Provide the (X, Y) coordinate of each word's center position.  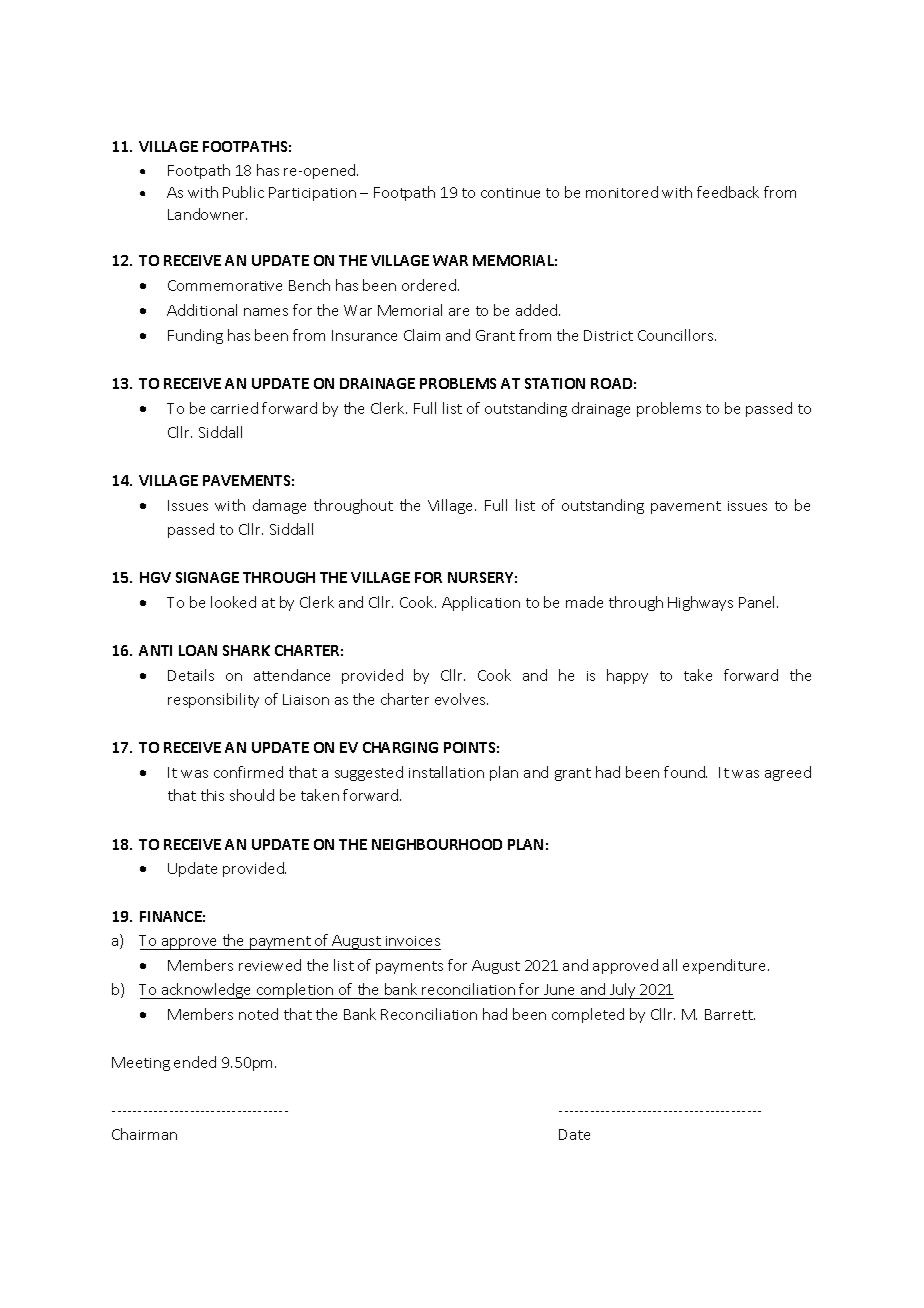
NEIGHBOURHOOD (437, 844)
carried (234, 408)
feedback (728, 192)
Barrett (730, 1014)
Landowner (207, 214)
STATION (555, 383)
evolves (461, 699)
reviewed (270, 965)
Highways (700, 603)
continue (510, 193)
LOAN (198, 650)
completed (588, 1015)
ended (195, 1062)
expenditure (726, 966)
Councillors (677, 335)
